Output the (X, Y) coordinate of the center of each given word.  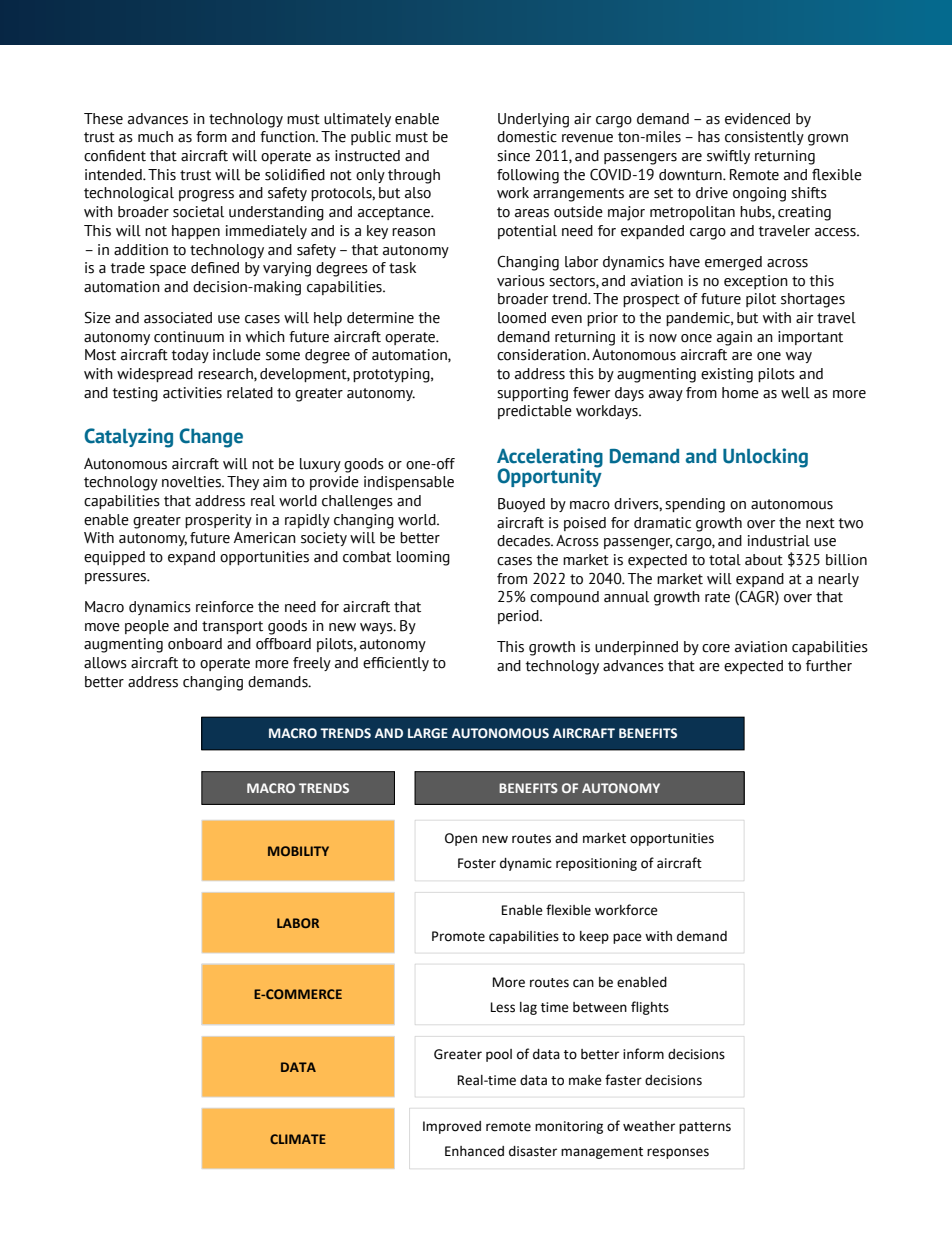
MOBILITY (298, 851)
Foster (477, 863)
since (513, 156)
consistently (764, 138)
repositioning (596, 864)
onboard (195, 644)
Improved (452, 1127)
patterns (705, 1128)
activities (192, 393)
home (740, 393)
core (716, 648)
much (155, 137)
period (519, 617)
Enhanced (474, 1151)
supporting (532, 394)
